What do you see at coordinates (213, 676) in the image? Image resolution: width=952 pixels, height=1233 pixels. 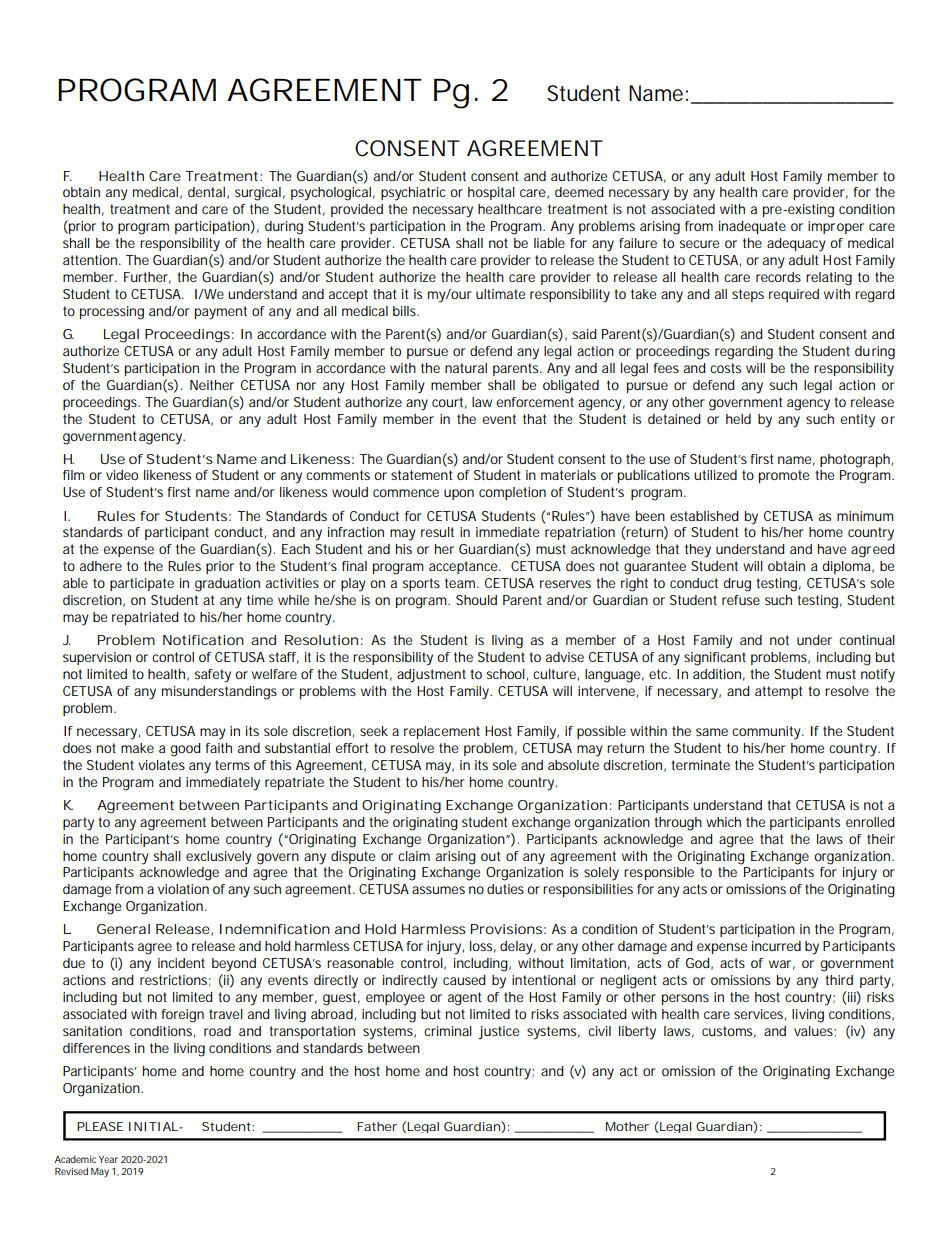 I see `safety` at bounding box center [213, 676].
